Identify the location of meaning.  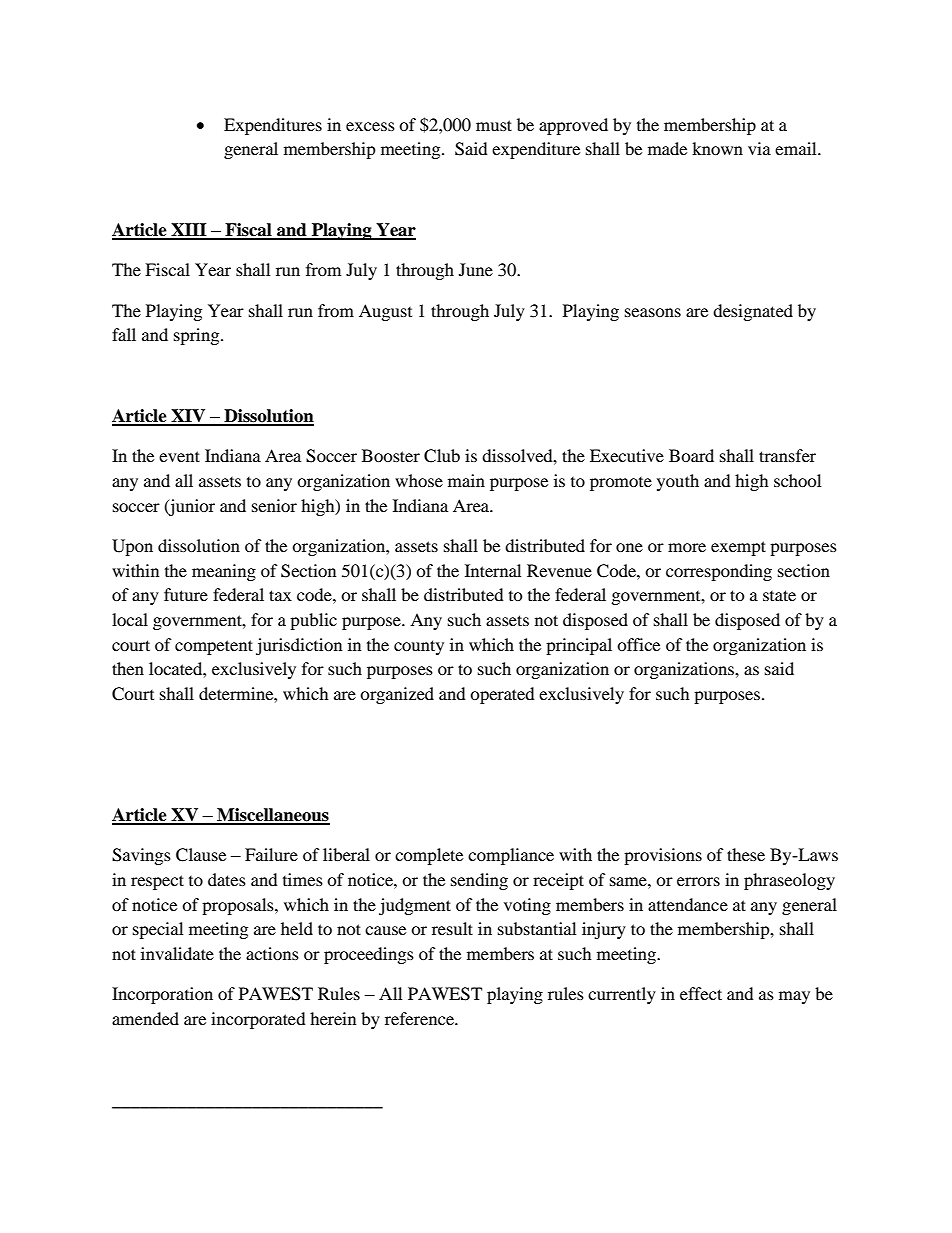
(224, 572).
